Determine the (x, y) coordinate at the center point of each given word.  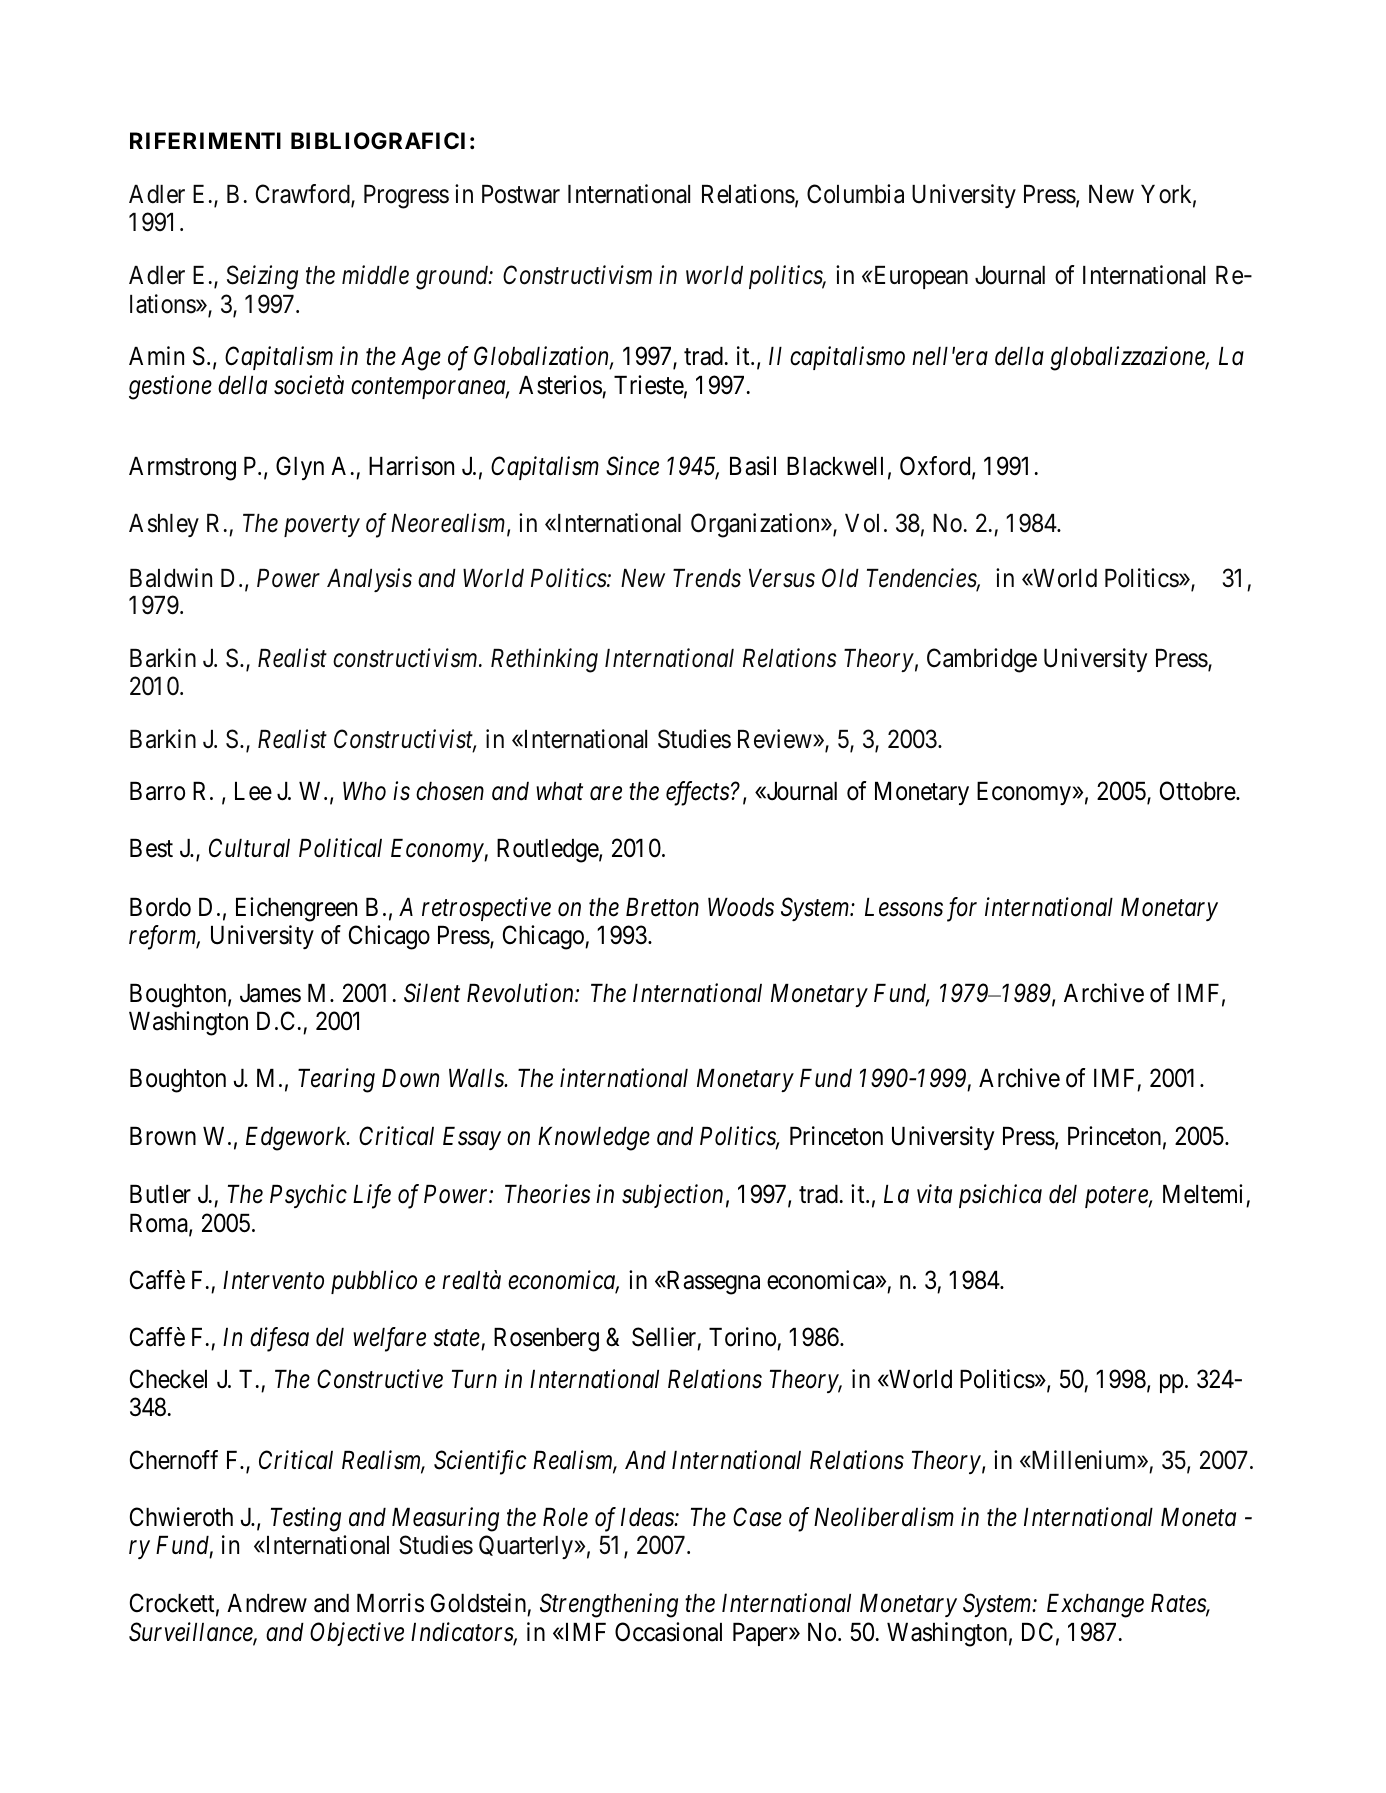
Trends (707, 578)
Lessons (904, 907)
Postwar (521, 194)
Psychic (308, 1196)
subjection (672, 1196)
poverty (322, 526)
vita (934, 1194)
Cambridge (982, 660)
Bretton (662, 907)
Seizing (262, 277)
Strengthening (609, 1605)
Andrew (267, 1603)
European (919, 277)
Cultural (249, 848)
